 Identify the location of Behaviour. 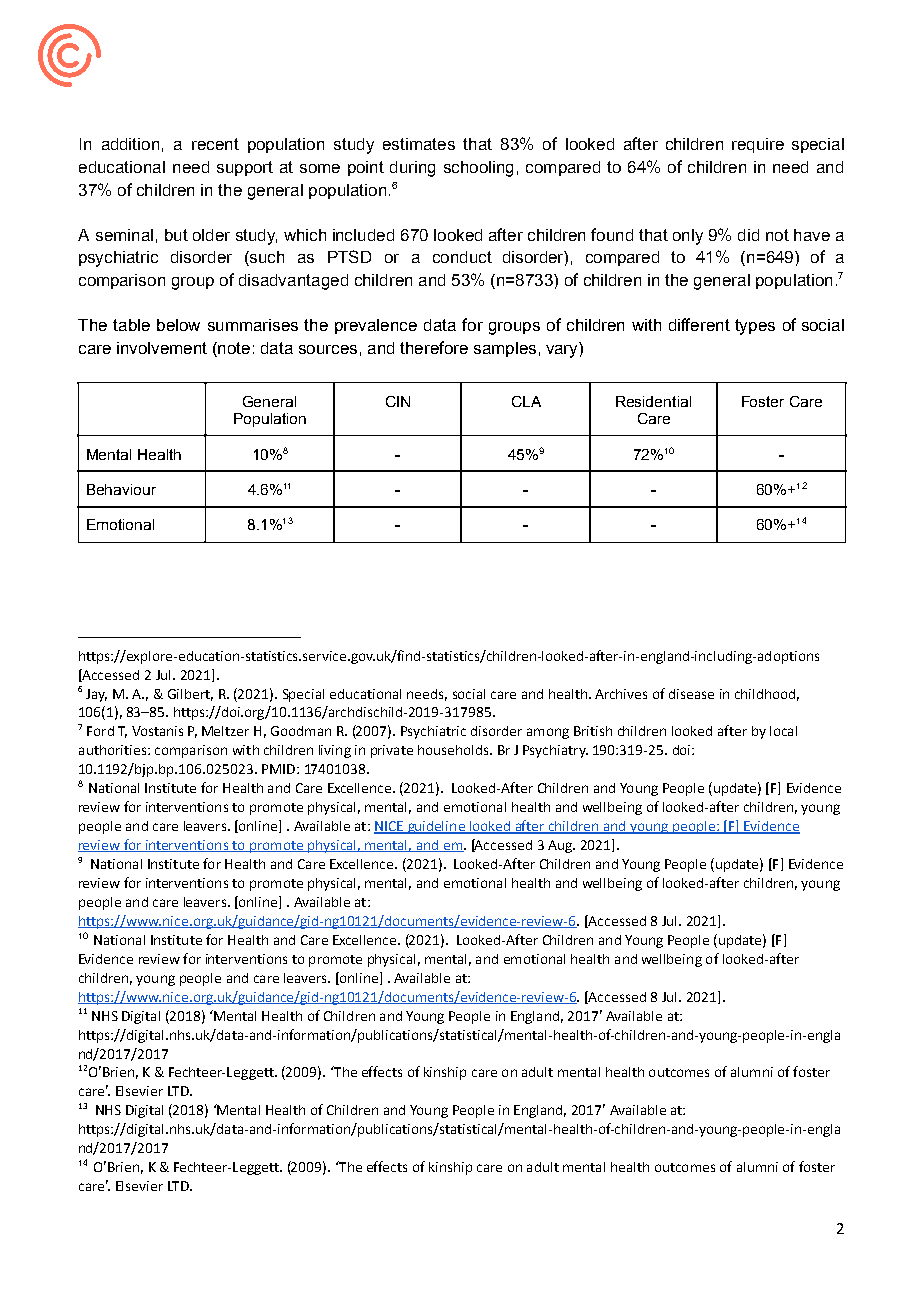
(121, 489).
